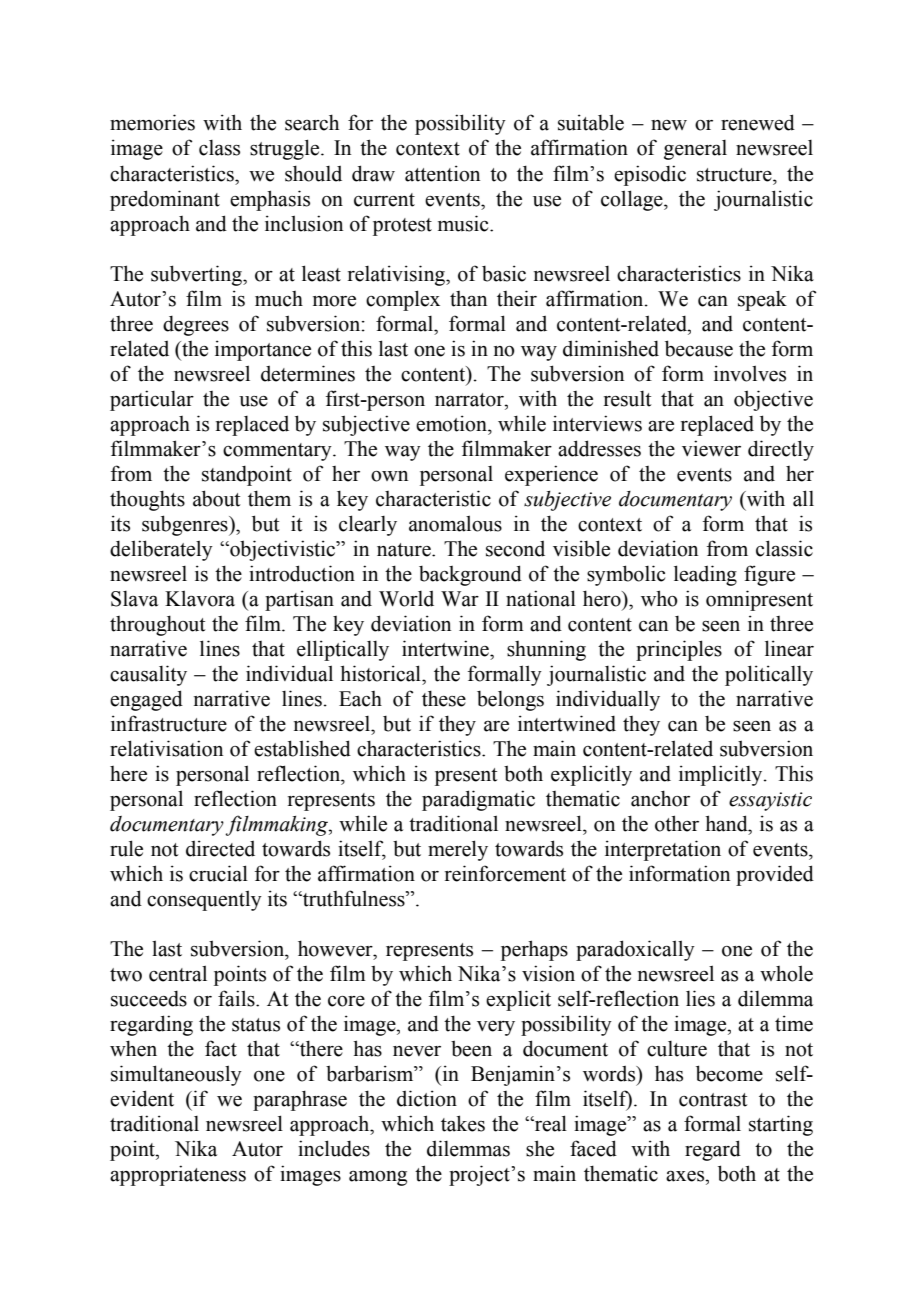  Describe the element at coordinates (158, 625) in the page. I see `throughout` at that location.
